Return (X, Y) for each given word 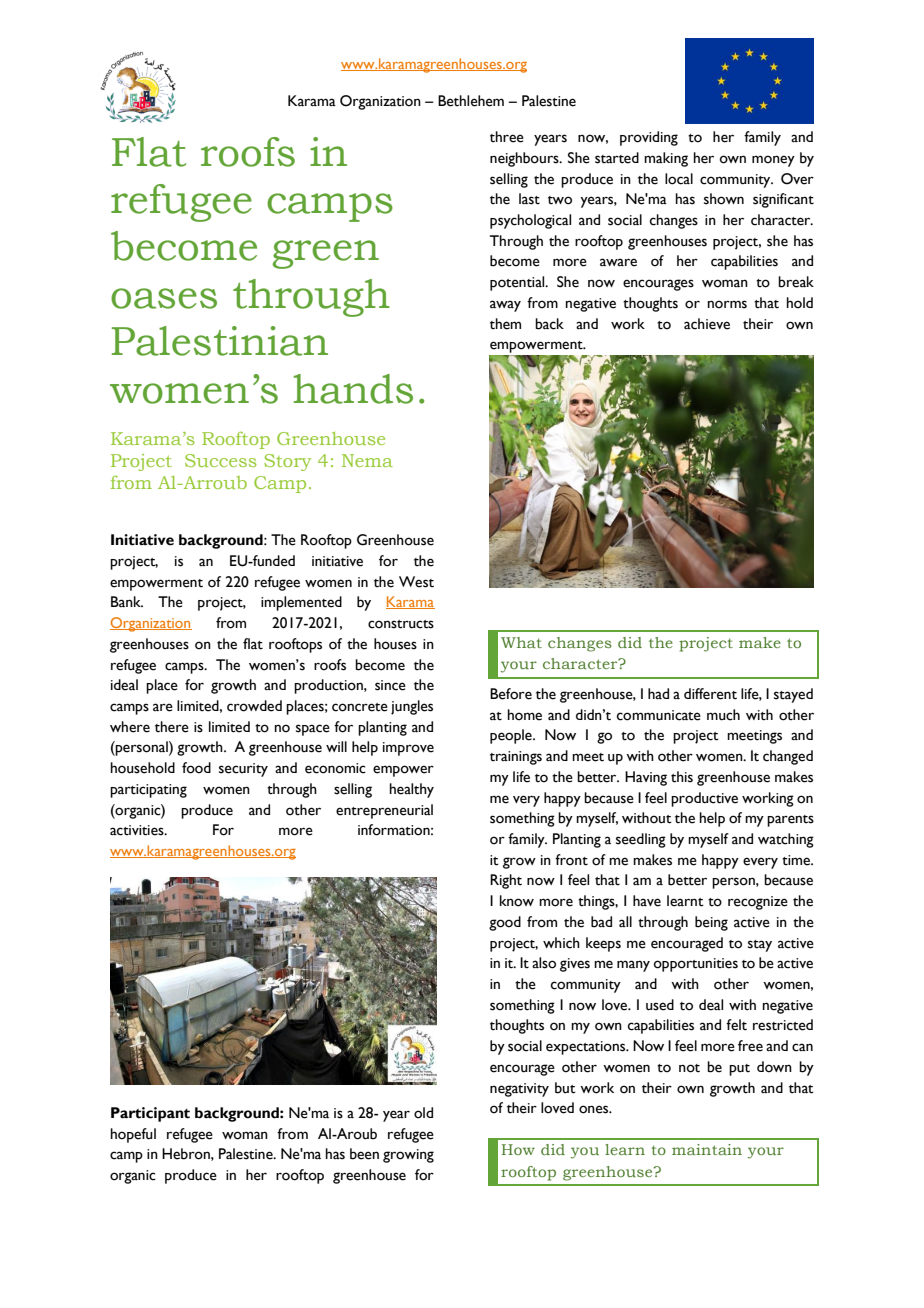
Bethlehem (471, 101)
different (710, 694)
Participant (150, 1114)
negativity (519, 1090)
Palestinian (220, 341)
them (505, 324)
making (666, 159)
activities (138, 830)
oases (164, 298)
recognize (758, 903)
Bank (127, 601)
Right (506, 881)
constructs (401, 624)
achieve (707, 324)
